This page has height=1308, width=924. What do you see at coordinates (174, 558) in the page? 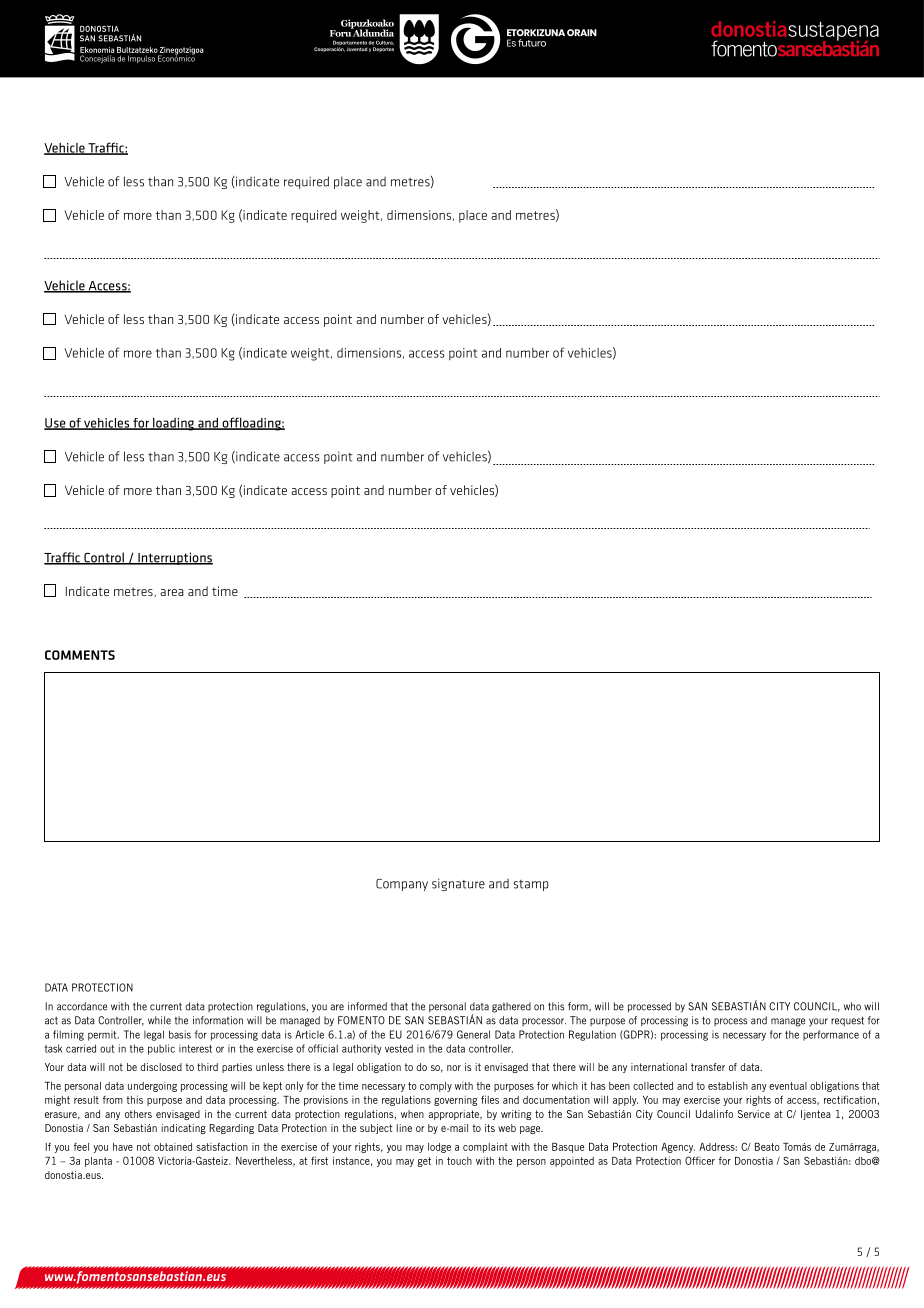
I see `Interruptions` at bounding box center [174, 558].
